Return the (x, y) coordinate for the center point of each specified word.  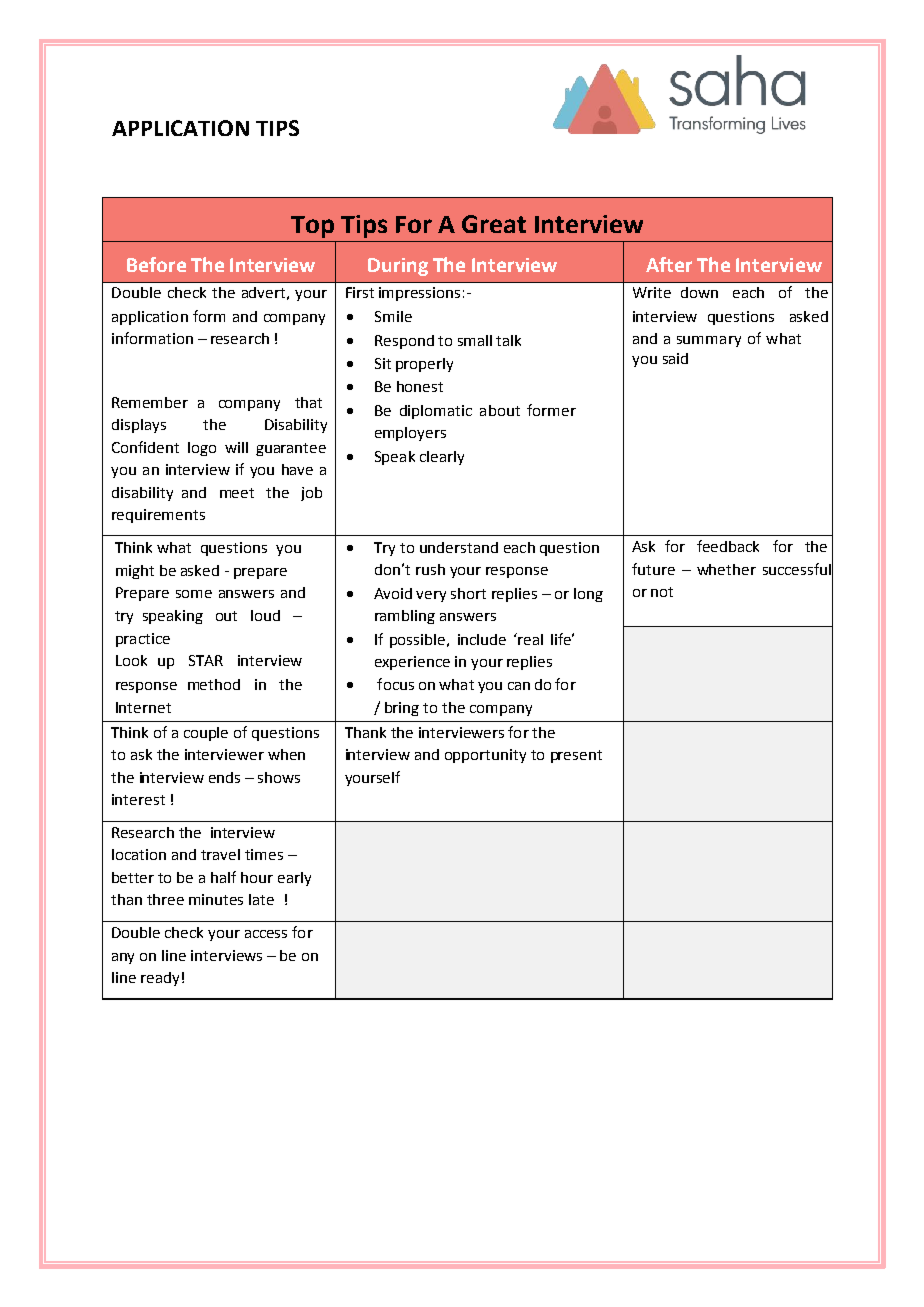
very (431, 596)
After (669, 264)
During (398, 267)
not (662, 592)
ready (160, 979)
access (266, 934)
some (194, 594)
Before (156, 264)
